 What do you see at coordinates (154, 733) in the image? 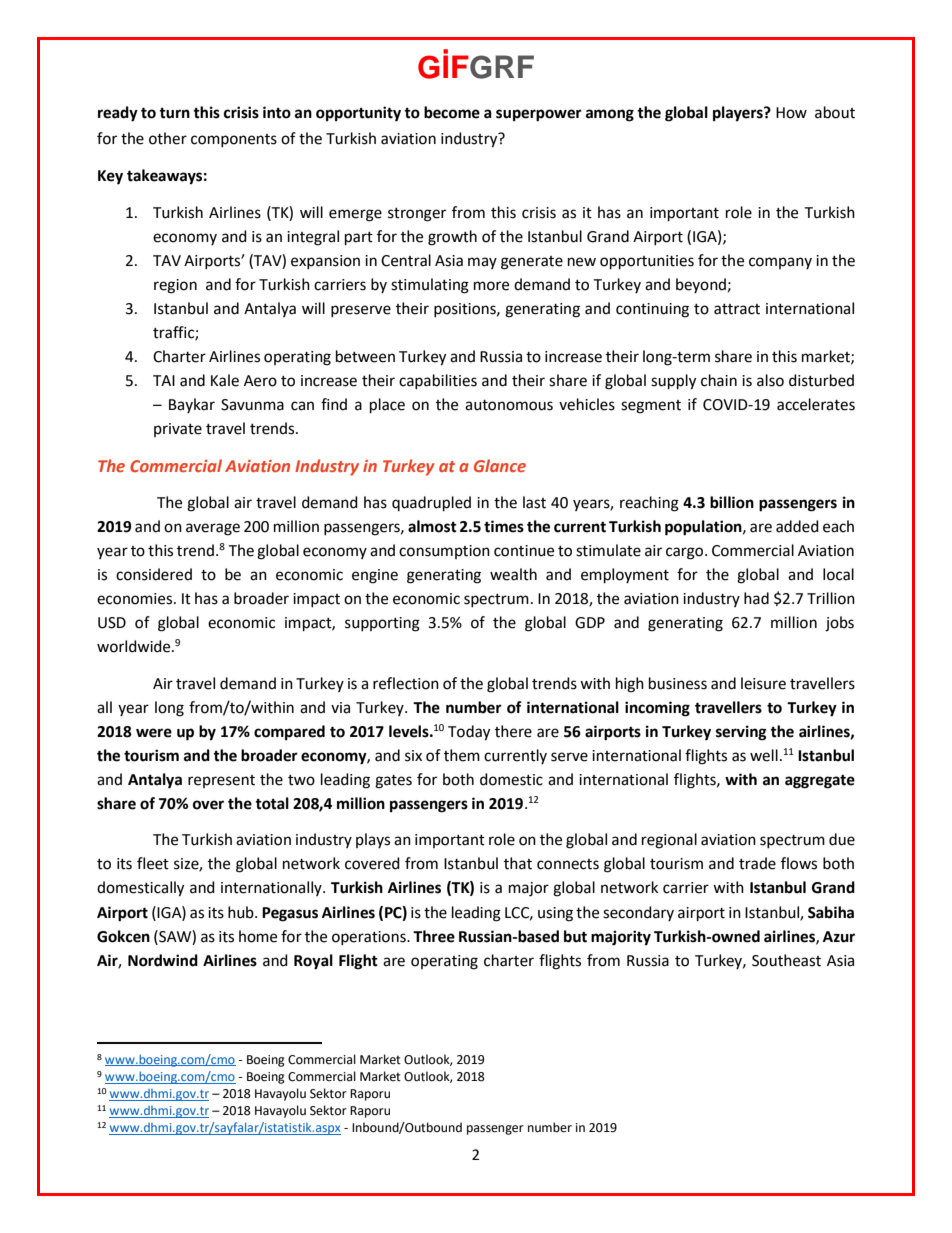
I see `were` at bounding box center [154, 733].
